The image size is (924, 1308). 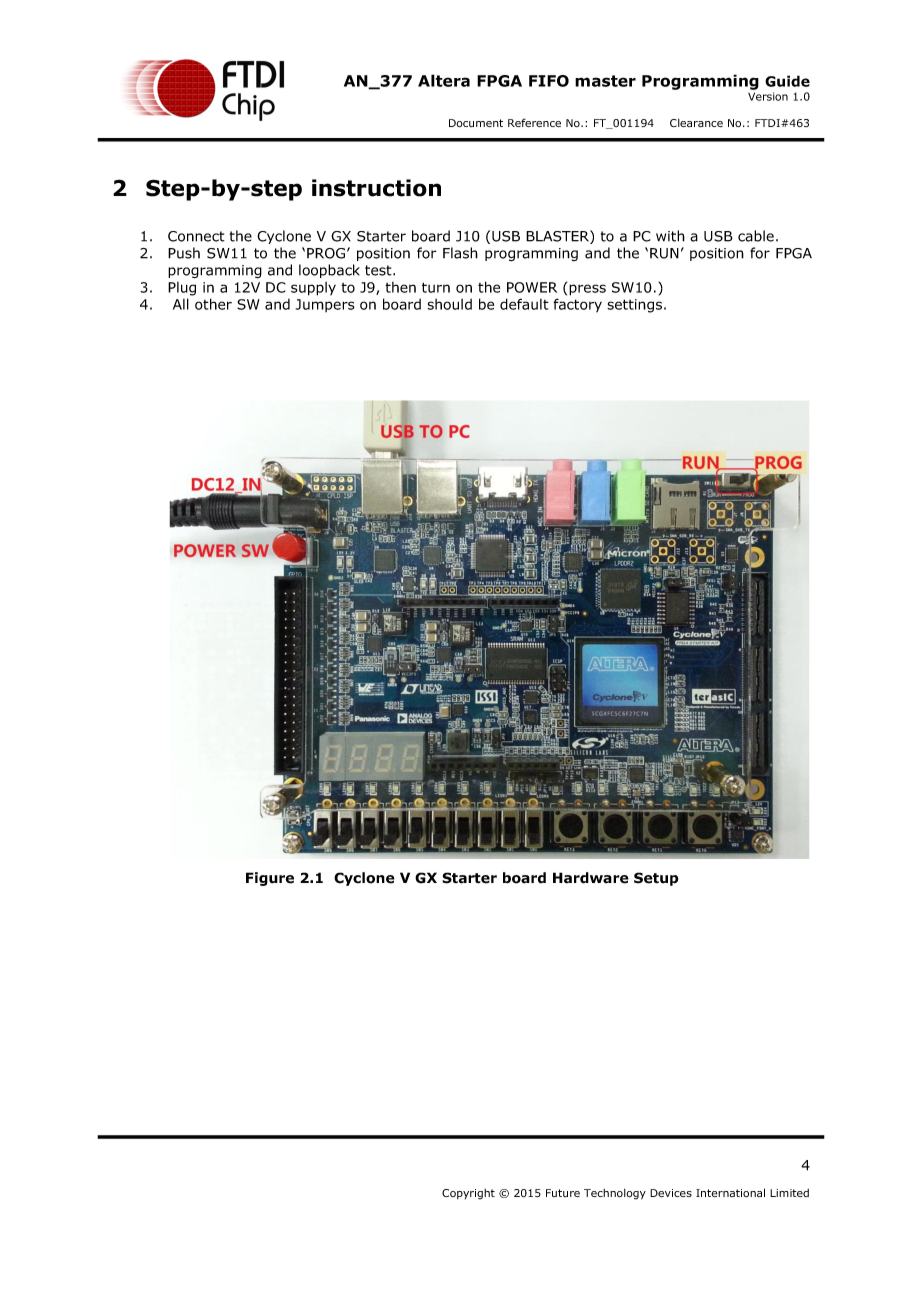 What do you see at coordinates (196, 236) in the screenshot?
I see `Connect` at bounding box center [196, 236].
